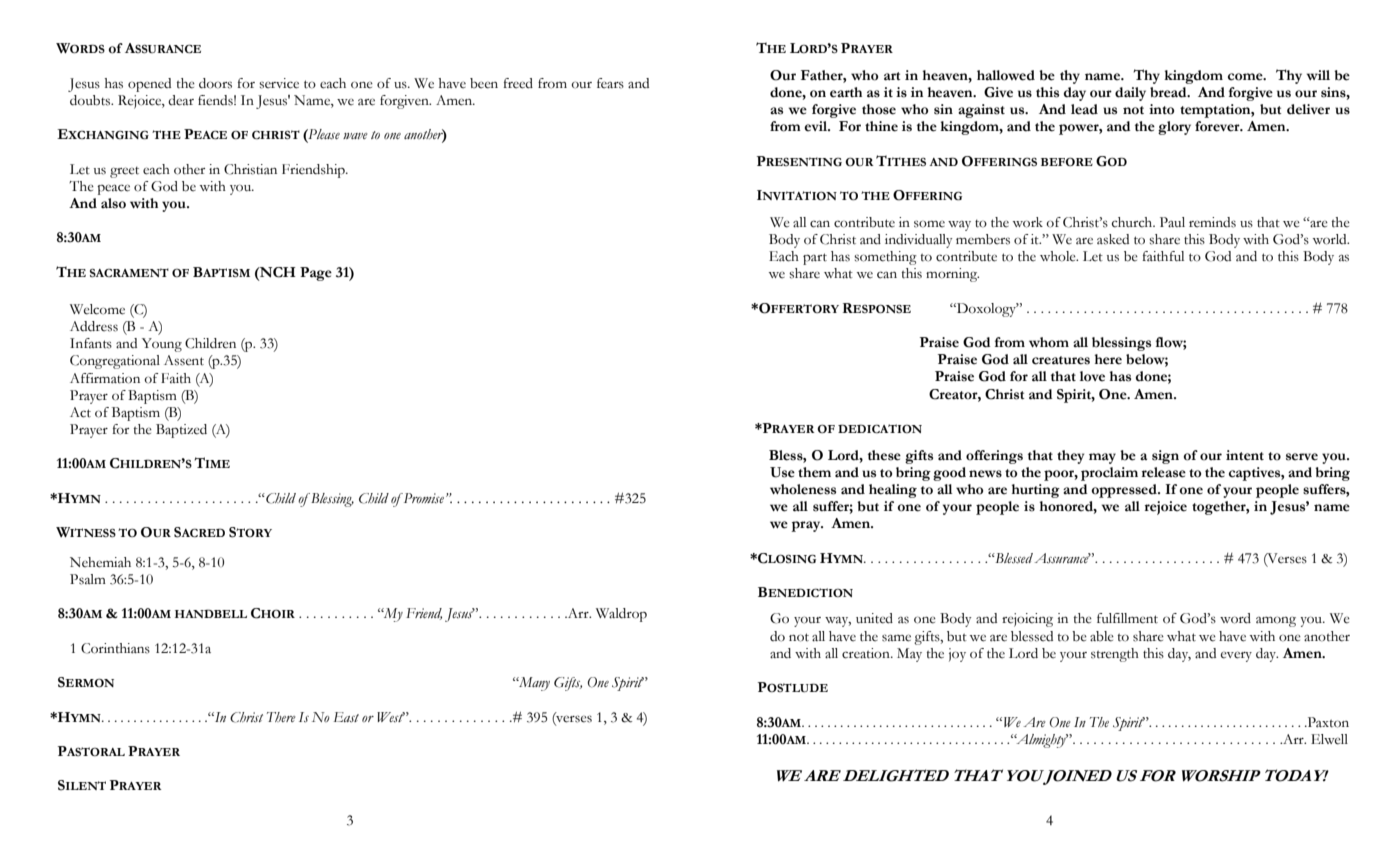 Image resolution: width=1400 pixels, height=850 pixels. What do you see at coordinates (815, 259) in the screenshot?
I see `part` at bounding box center [815, 259].
